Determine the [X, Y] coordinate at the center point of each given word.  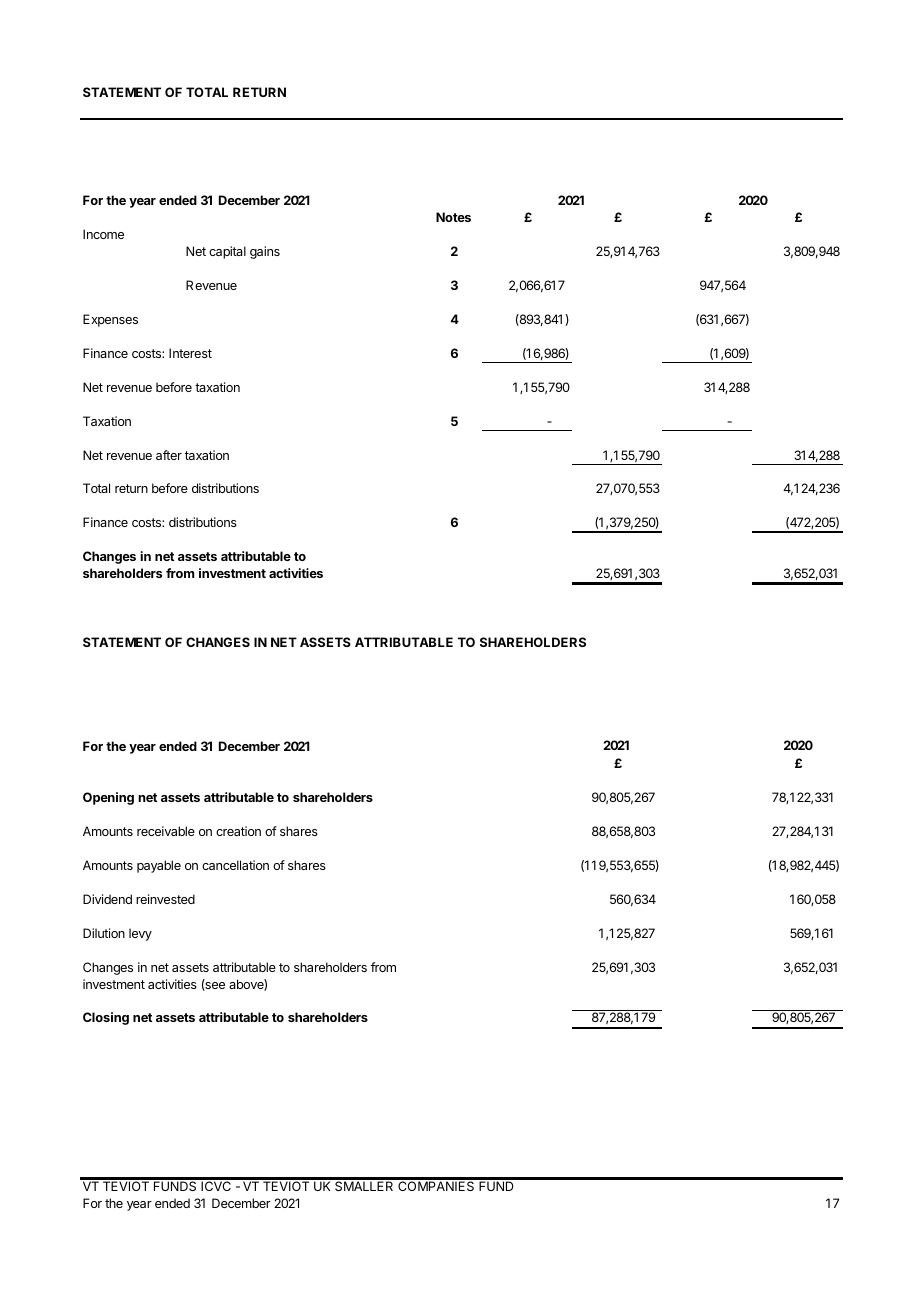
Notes [453, 217]
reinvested [165, 899]
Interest [190, 353]
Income [103, 234]
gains [265, 252]
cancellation [235, 865]
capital [227, 252]
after [169, 455]
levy [140, 934]
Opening [108, 798]
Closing [106, 1018]
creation [238, 831]
